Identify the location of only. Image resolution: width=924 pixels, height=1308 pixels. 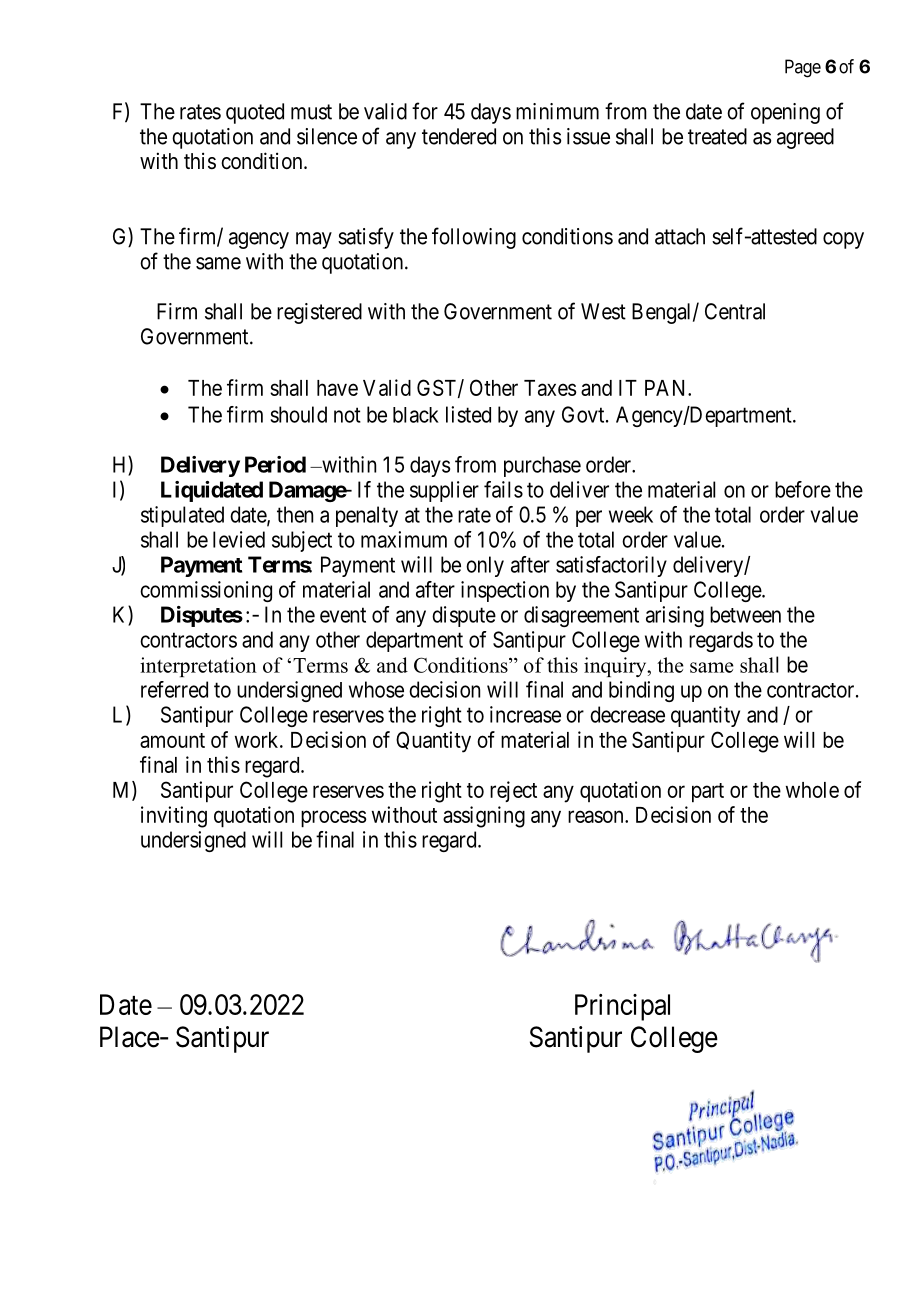
(485, 566).
